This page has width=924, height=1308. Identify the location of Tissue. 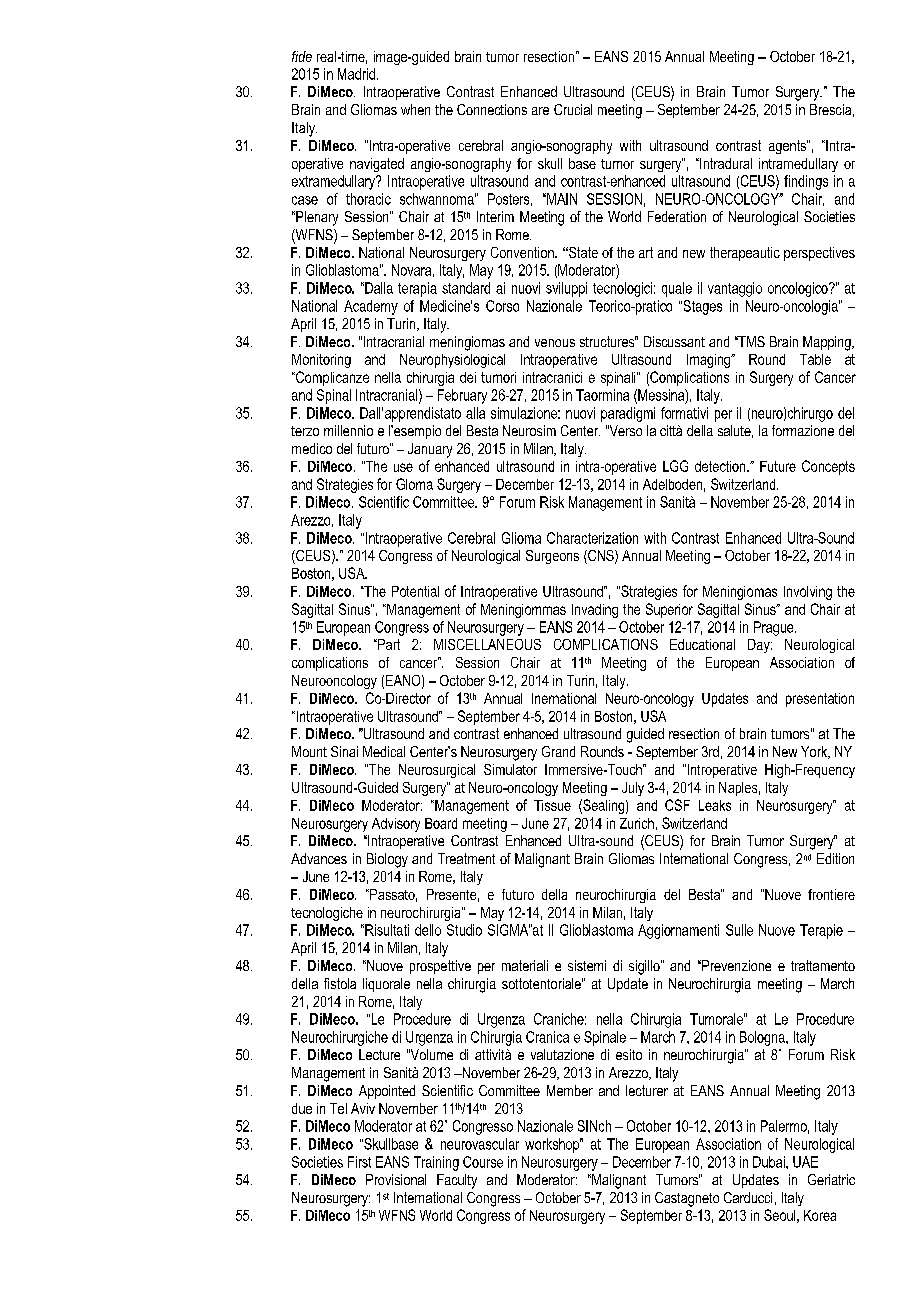
(552, 805).
